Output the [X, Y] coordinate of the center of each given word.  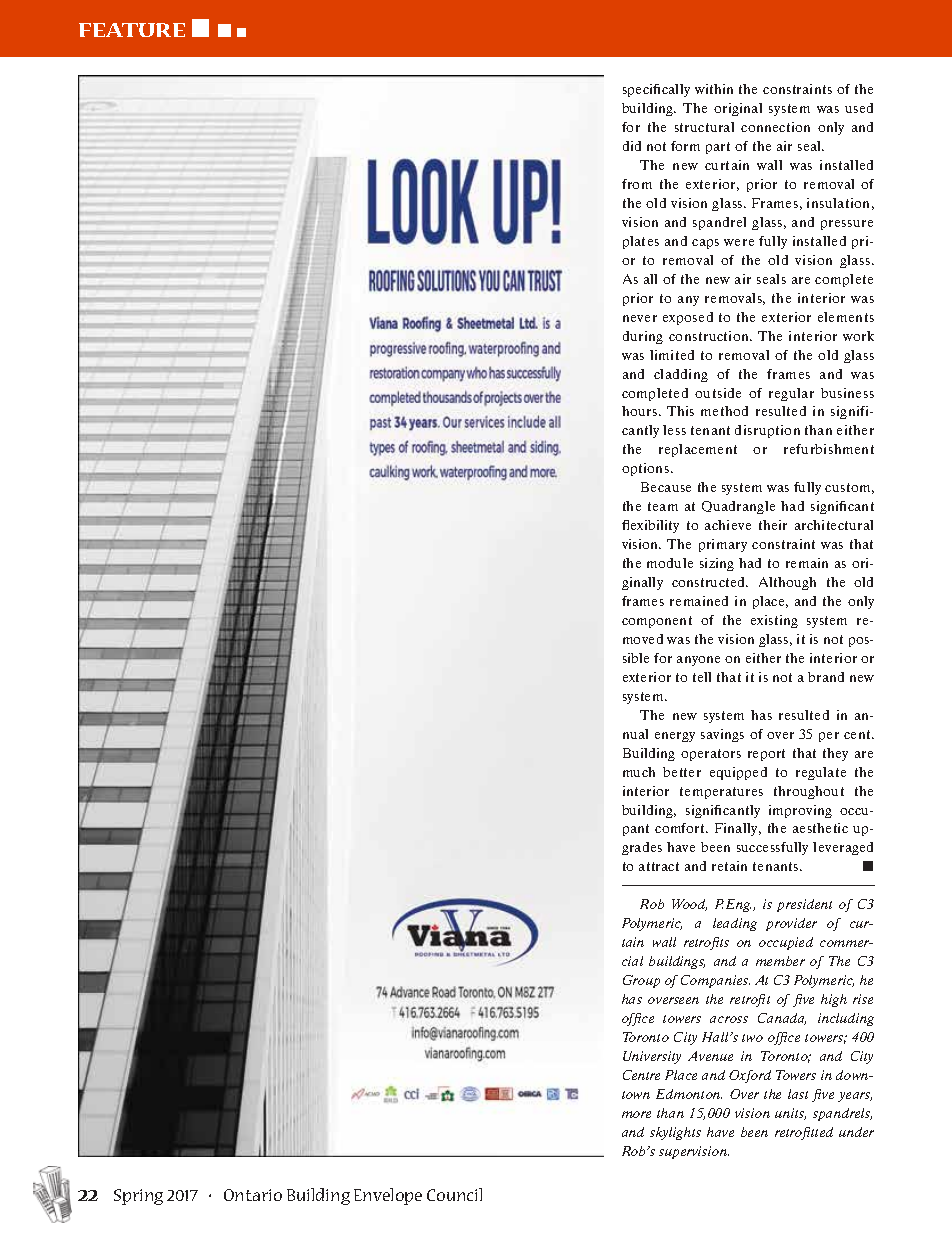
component [657, 622]
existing [774, 621]
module [670, 563]
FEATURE [132, 30]
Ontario [253, 1195]
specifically [656, 90]
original [738, 109]
